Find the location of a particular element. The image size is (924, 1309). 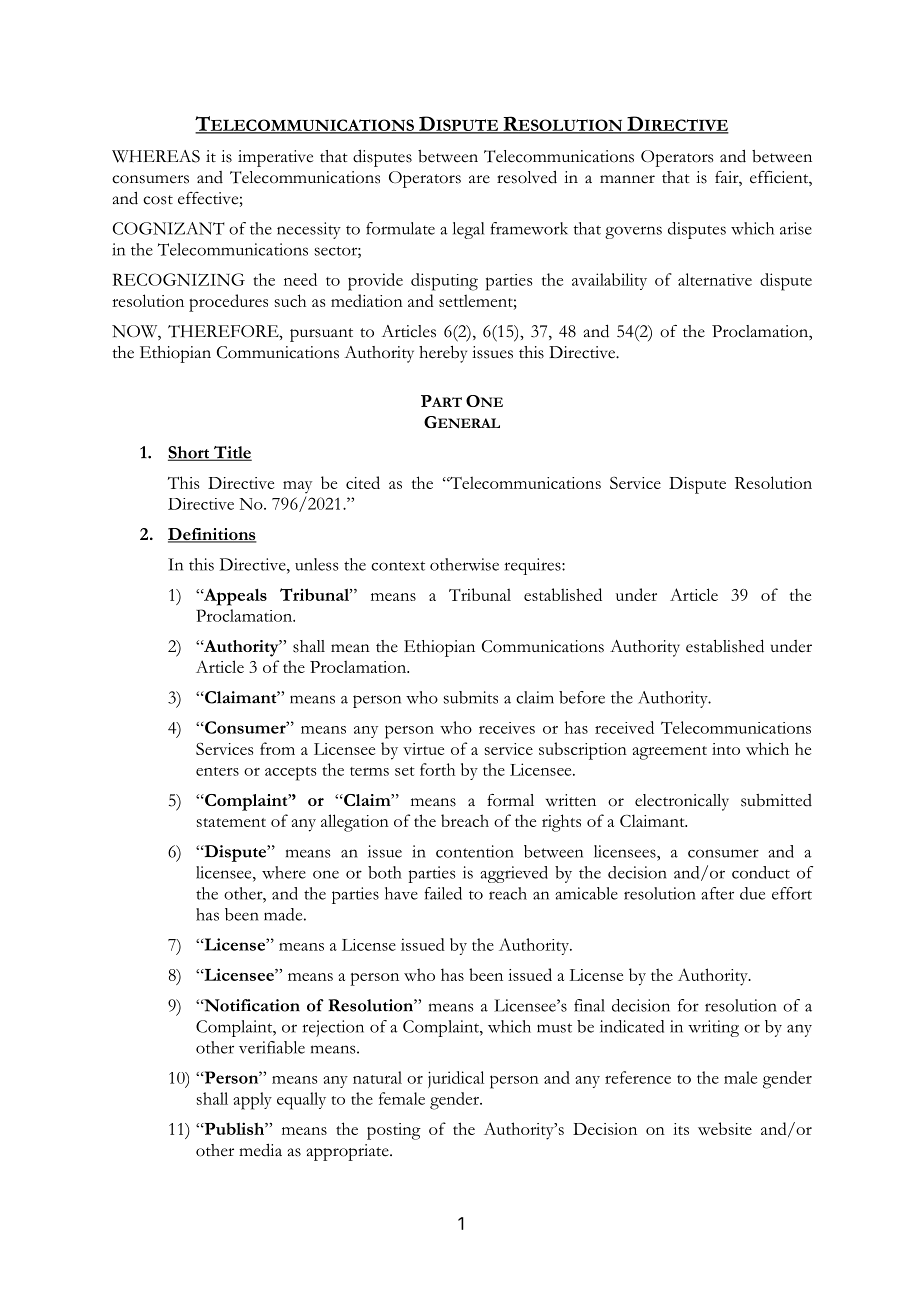

failed is located at coordinates (443, 893).
